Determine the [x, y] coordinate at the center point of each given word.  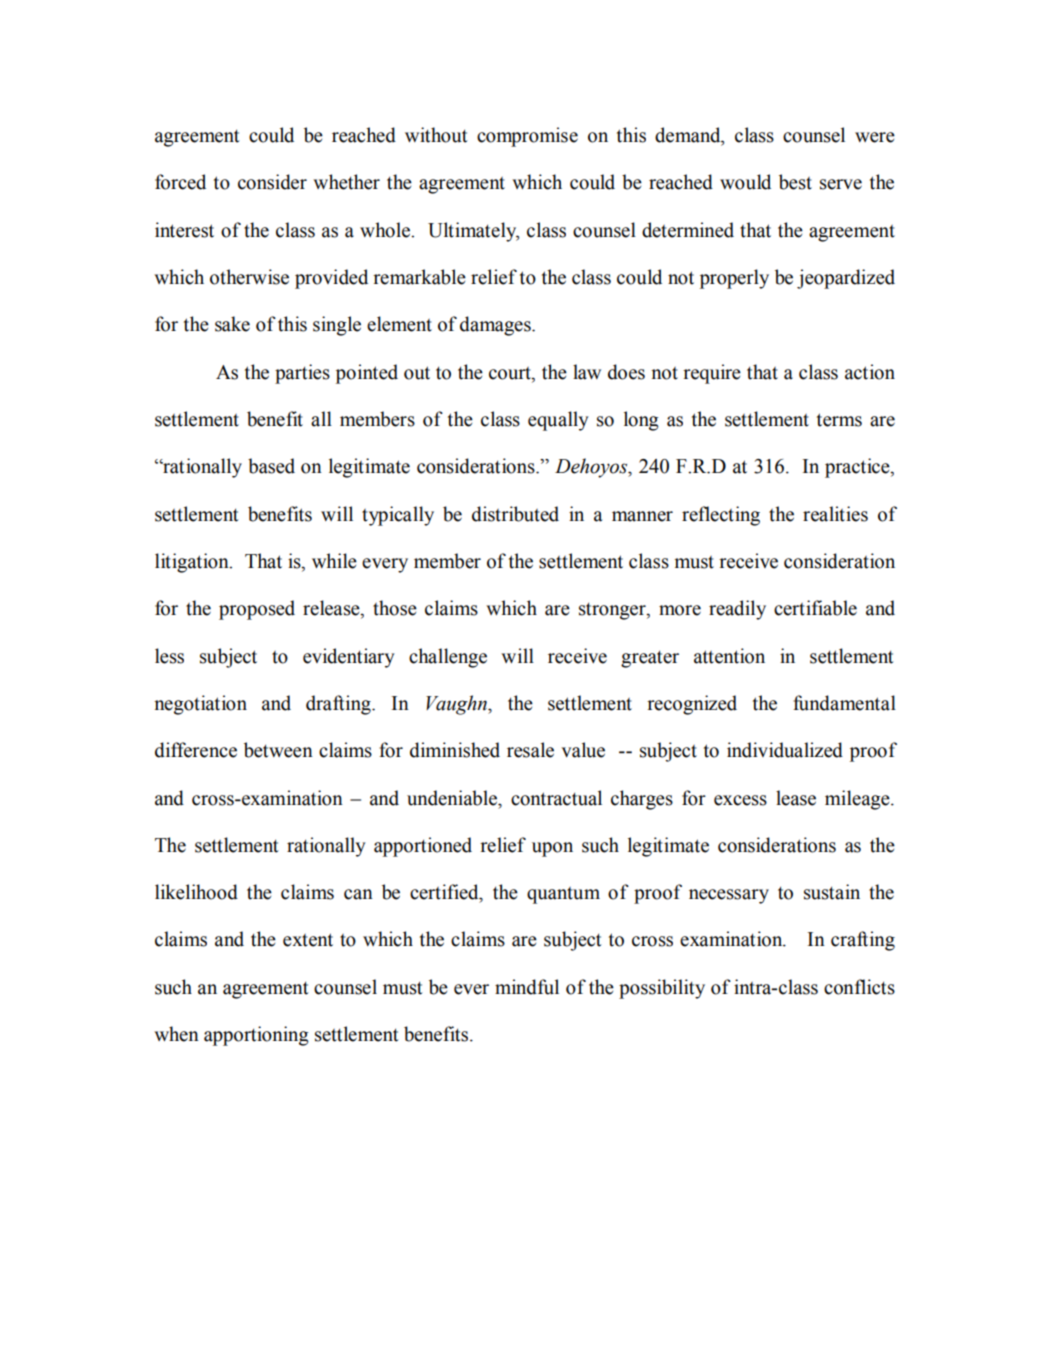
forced [180, 182]
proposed [257, 610]
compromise [527, 137]
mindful [527, 987]
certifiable [815, 608]
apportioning [256, 1036]
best [795, 182]
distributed [515, 514]
